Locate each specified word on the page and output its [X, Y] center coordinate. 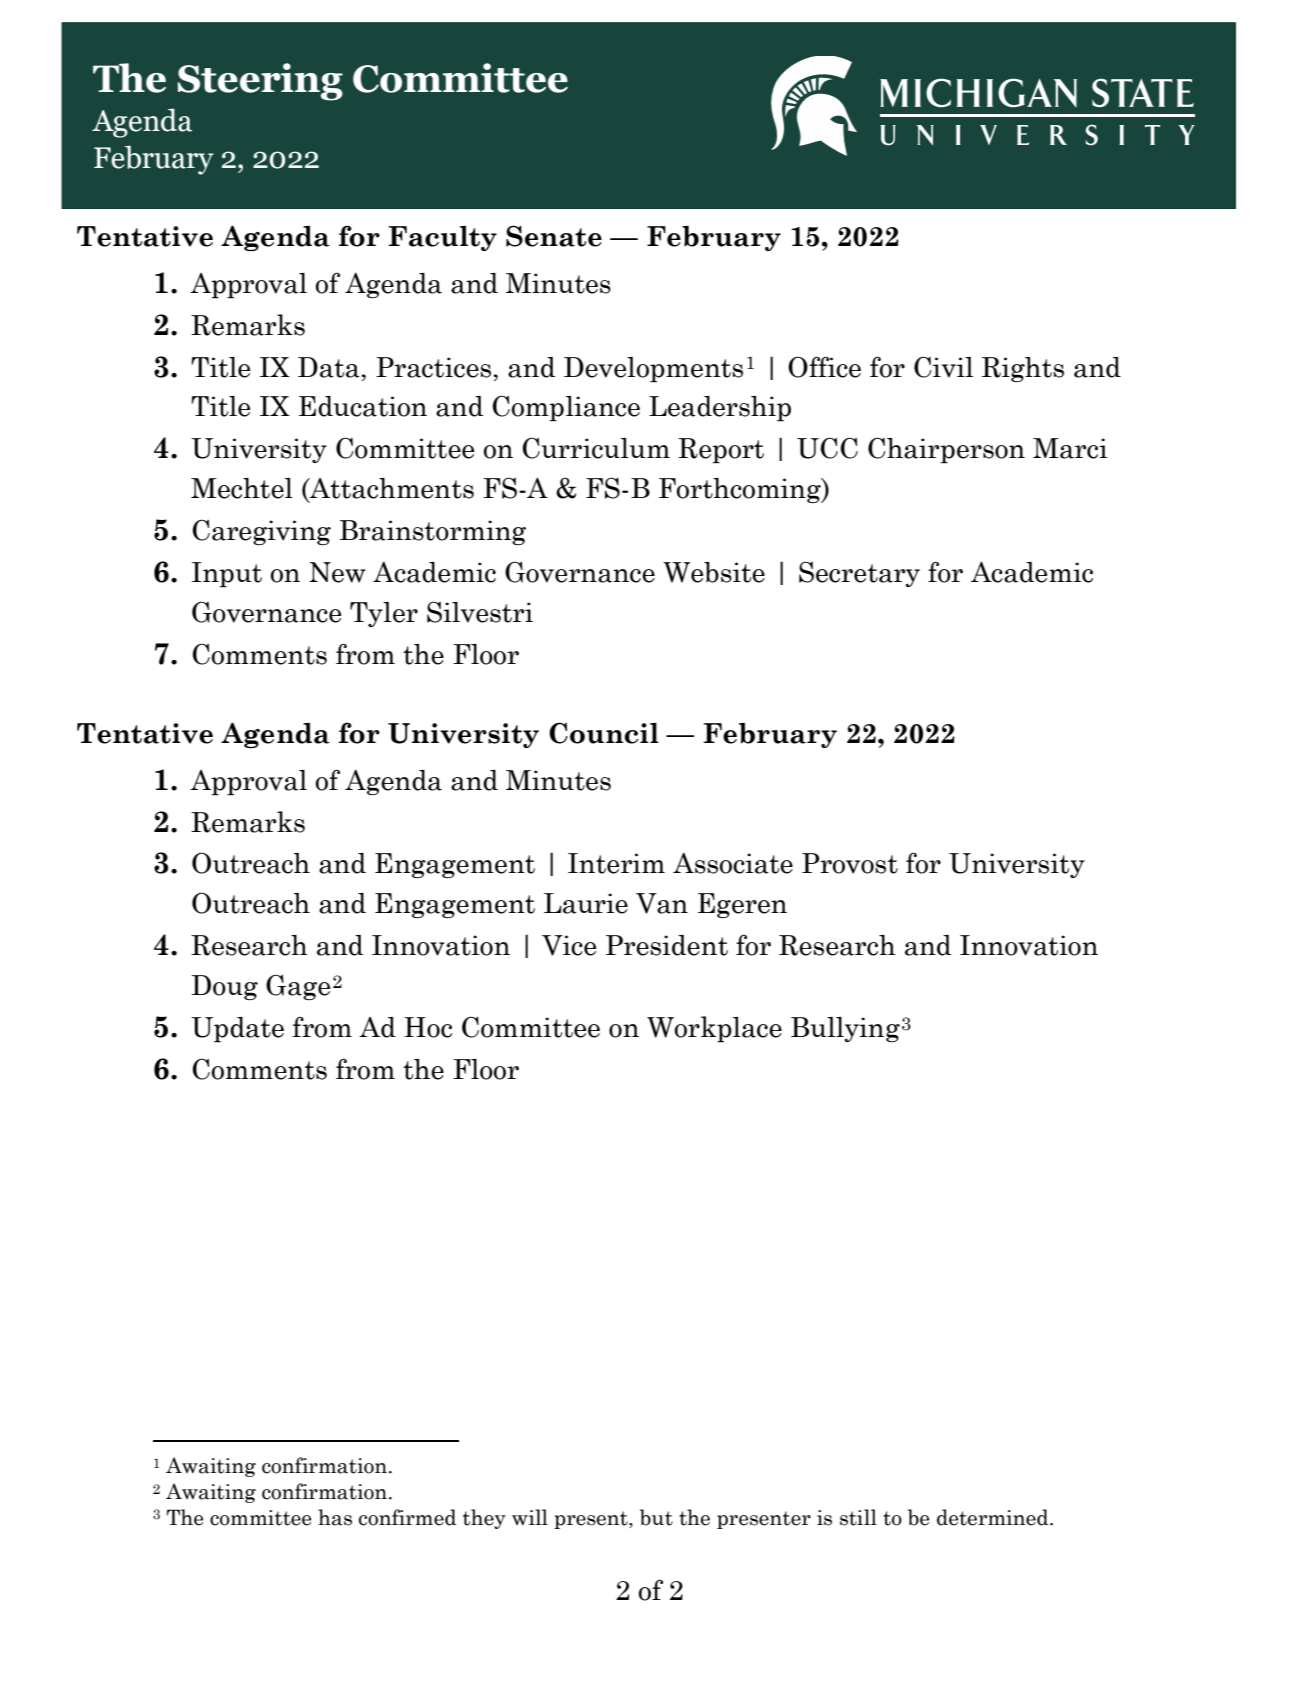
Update [237, 1029]
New [337, 572]
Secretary [859, 574]
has [335, 1517]
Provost [850, 863]
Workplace [714, 1029]
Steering [260, 82]
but [656, 1517]
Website [714, 572]
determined [994, 1517]
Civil [943, 367]
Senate [554, 236]
